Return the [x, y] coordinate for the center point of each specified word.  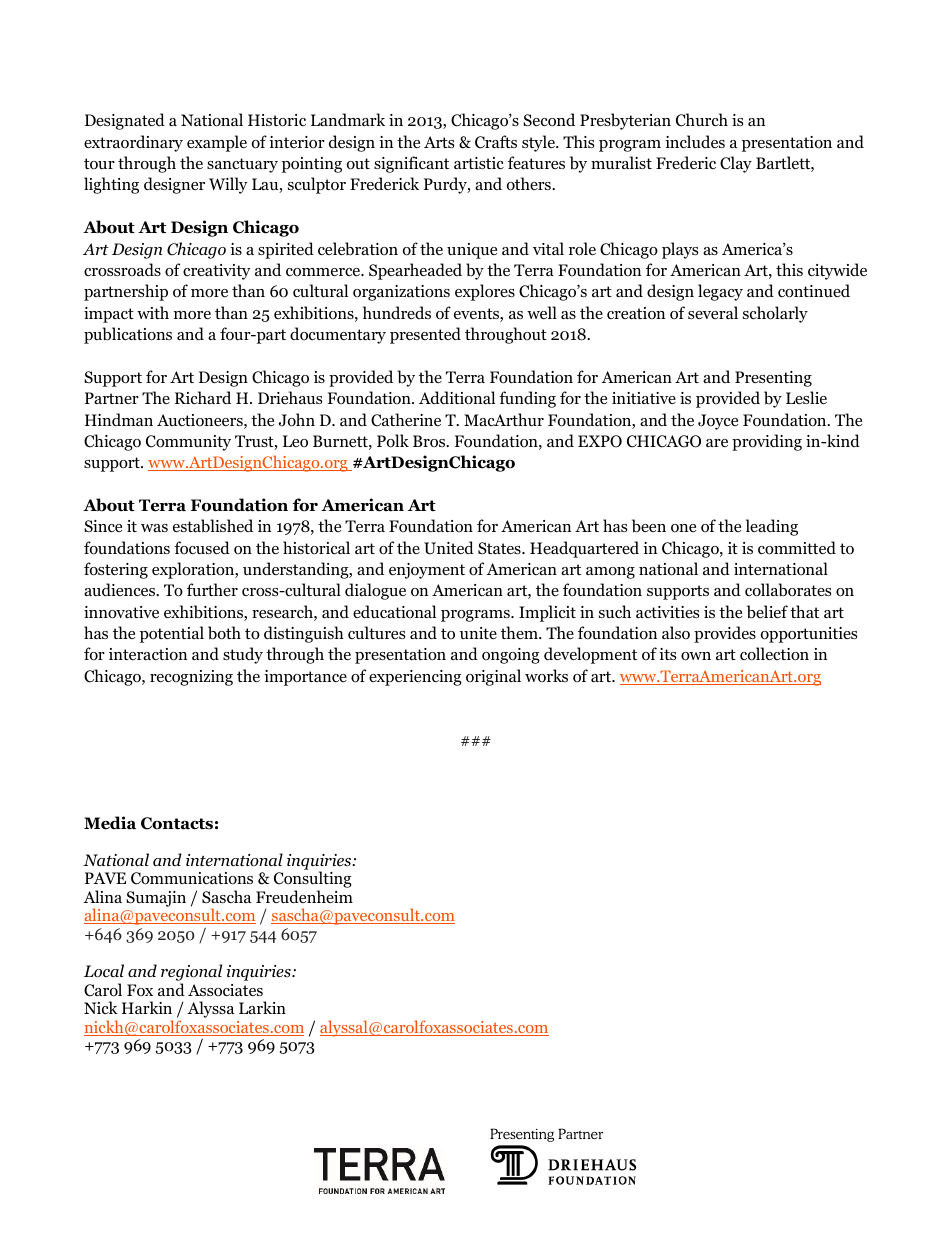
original [493, 677]
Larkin [262, 1007]
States [500, 548]
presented [425, 335]
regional [191, 974]
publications [128, 335]
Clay [736, 164]
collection [774, 654]
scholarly [775, 314]
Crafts [496, 142]
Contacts [177, 823]
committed [797, 548]
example [217, 143]
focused [202, 548]
